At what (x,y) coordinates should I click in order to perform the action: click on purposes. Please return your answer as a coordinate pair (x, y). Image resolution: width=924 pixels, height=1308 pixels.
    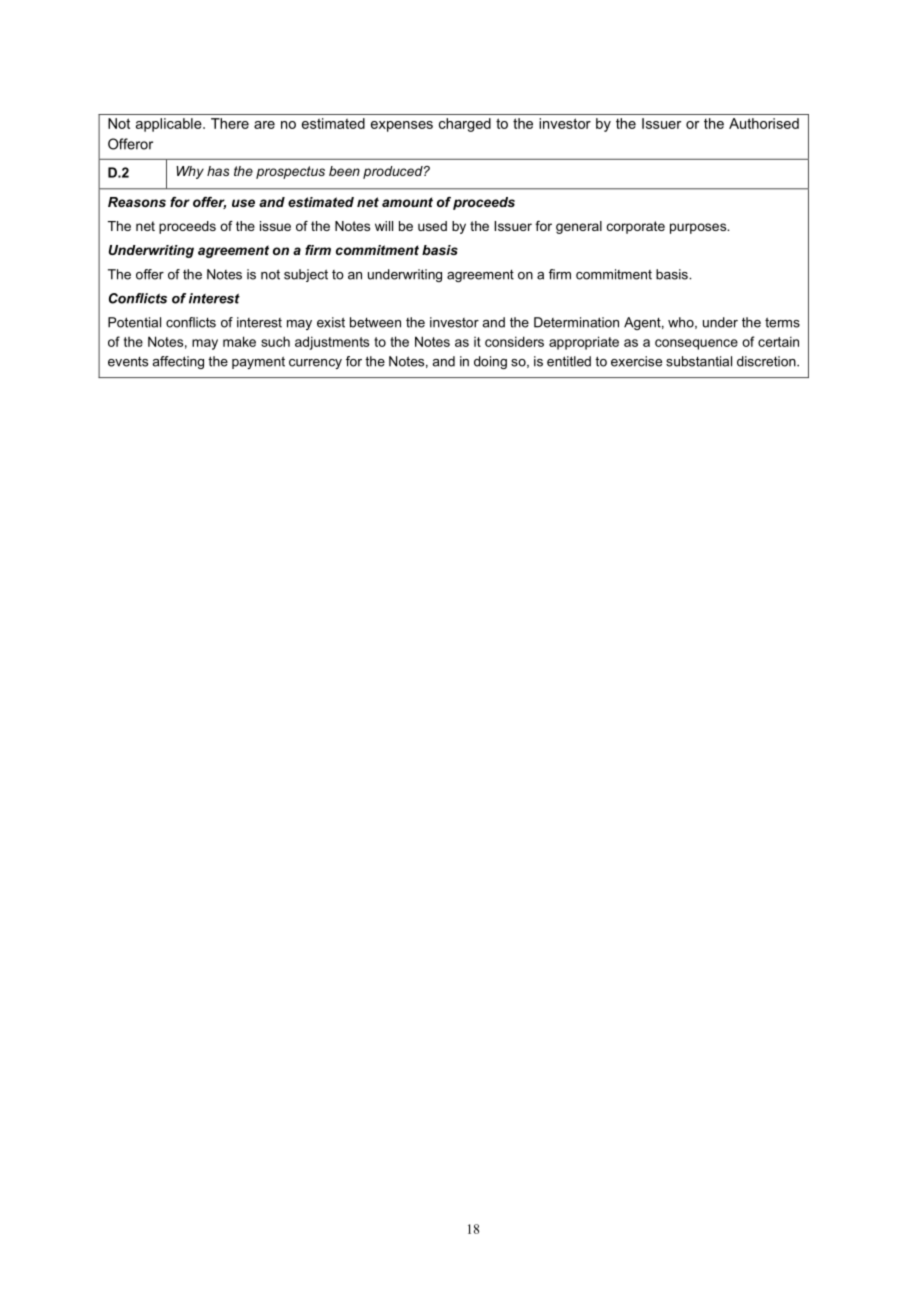
    Looking at the image, I should click on (699, 228).
